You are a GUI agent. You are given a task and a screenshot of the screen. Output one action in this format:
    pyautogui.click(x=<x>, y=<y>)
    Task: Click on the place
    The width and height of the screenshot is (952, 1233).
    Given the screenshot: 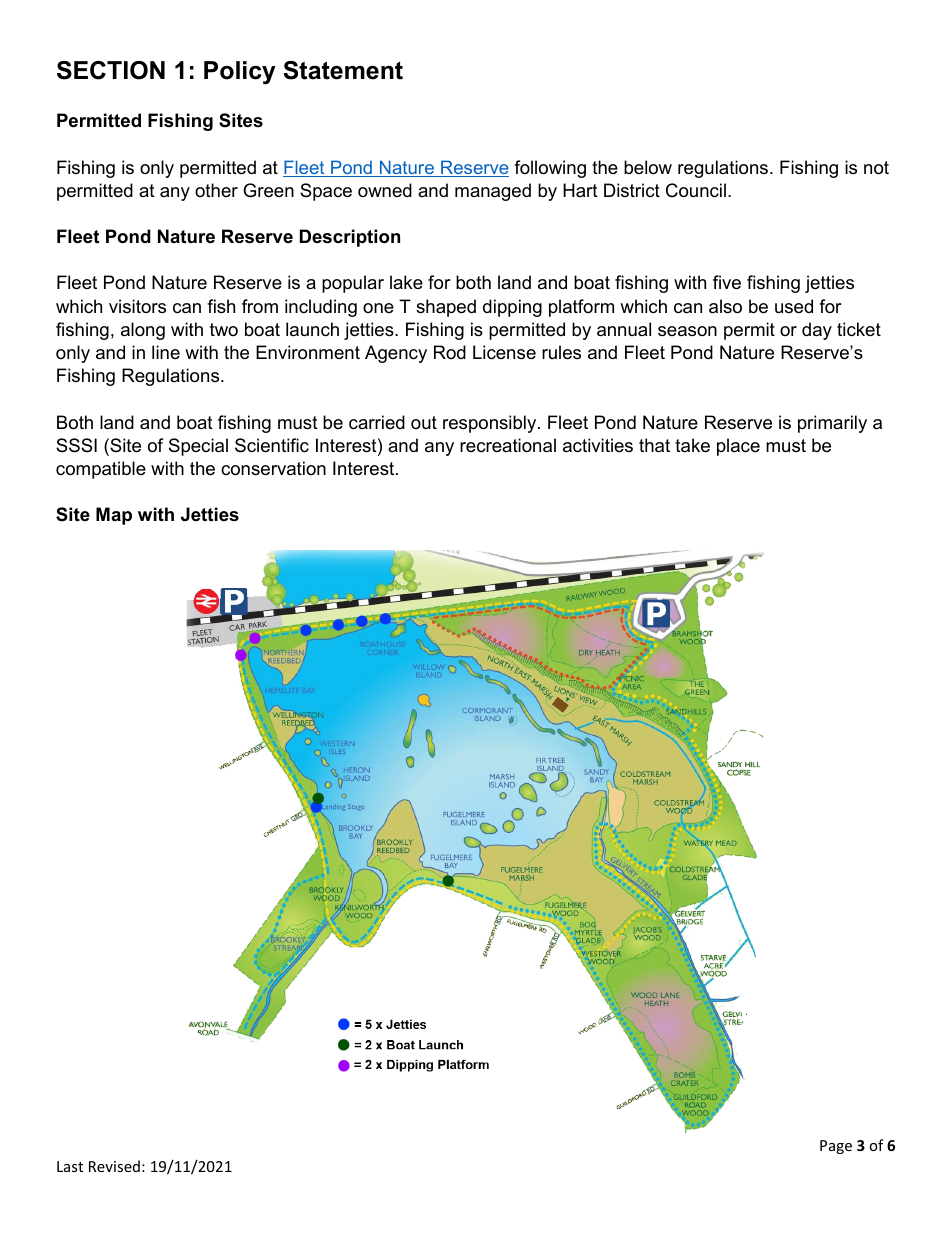 What is the action you would take?
    pyautogui.click(x=738, y=447)
